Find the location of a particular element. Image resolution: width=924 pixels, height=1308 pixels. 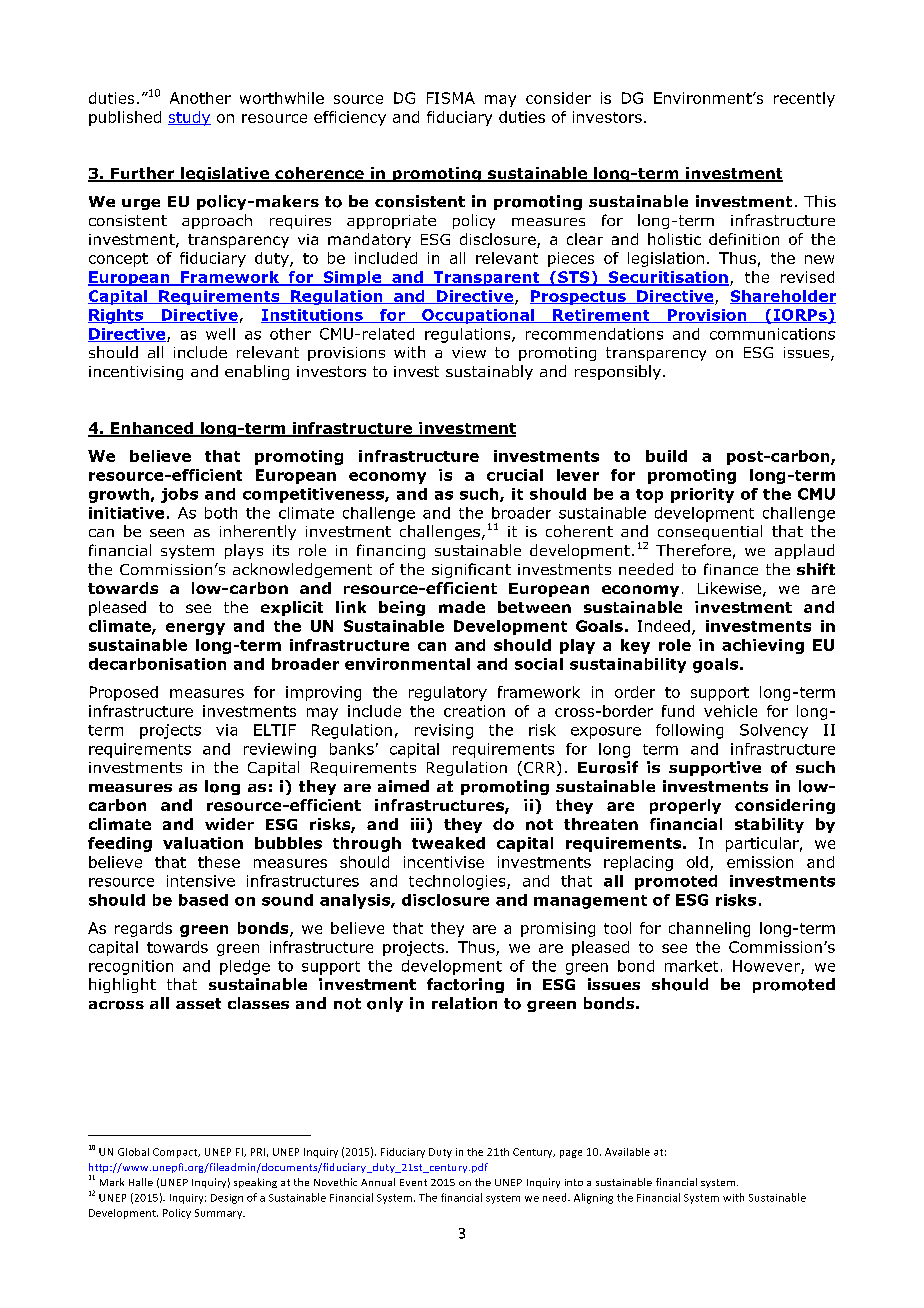

channeling is located at coordinates (709, 929).
